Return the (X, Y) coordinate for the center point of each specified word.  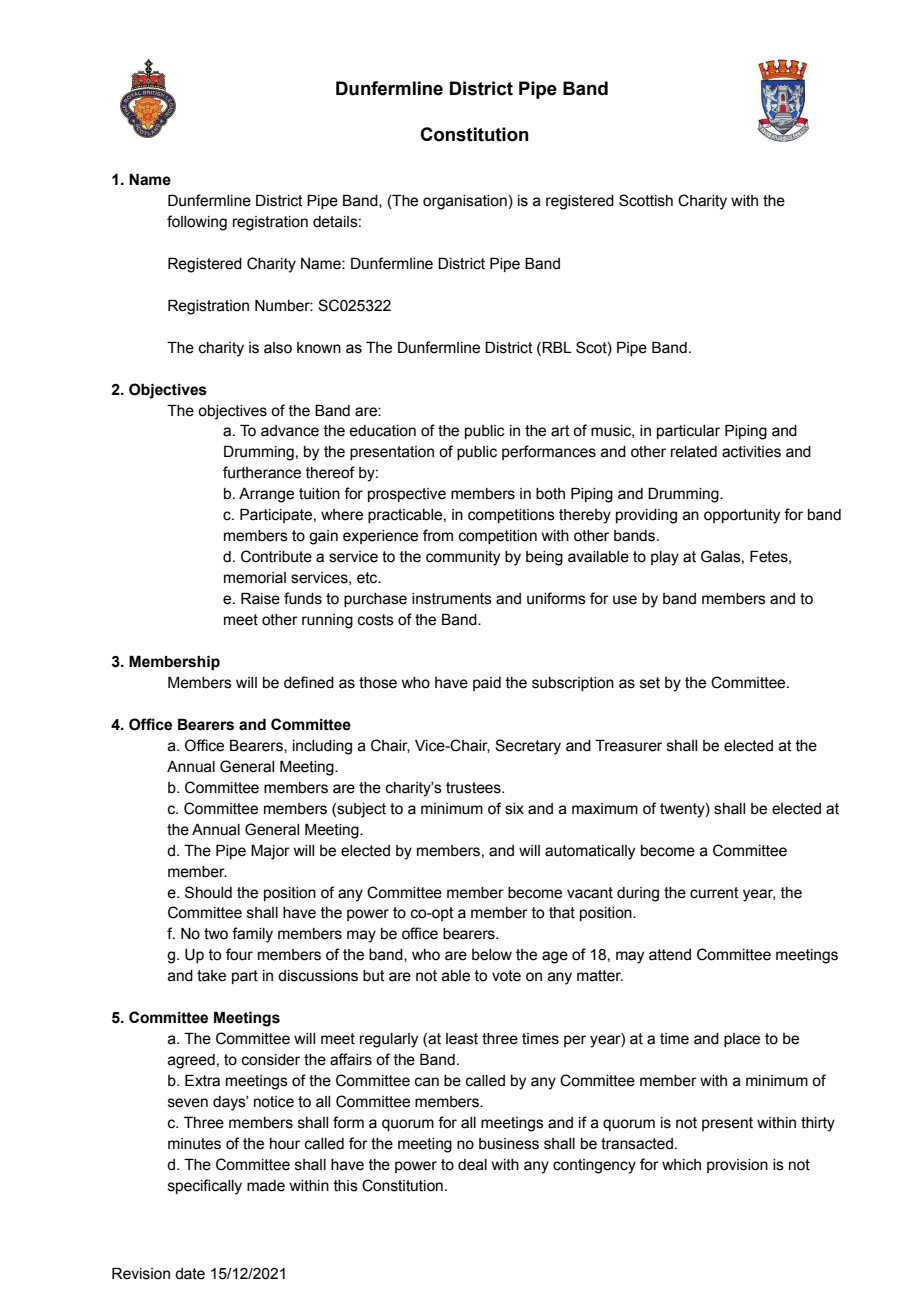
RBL (556, 347)
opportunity (742, 516)
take (211, 976)
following (197, 223)
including (322, 747)
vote (506, 976)
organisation (465, 202)
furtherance (262, 472)
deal (472, 1165)
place (742, 1040)
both (550, 494)
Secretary (528, 747)
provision (737, 1166)
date (190, 1274)
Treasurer (628, 746)
